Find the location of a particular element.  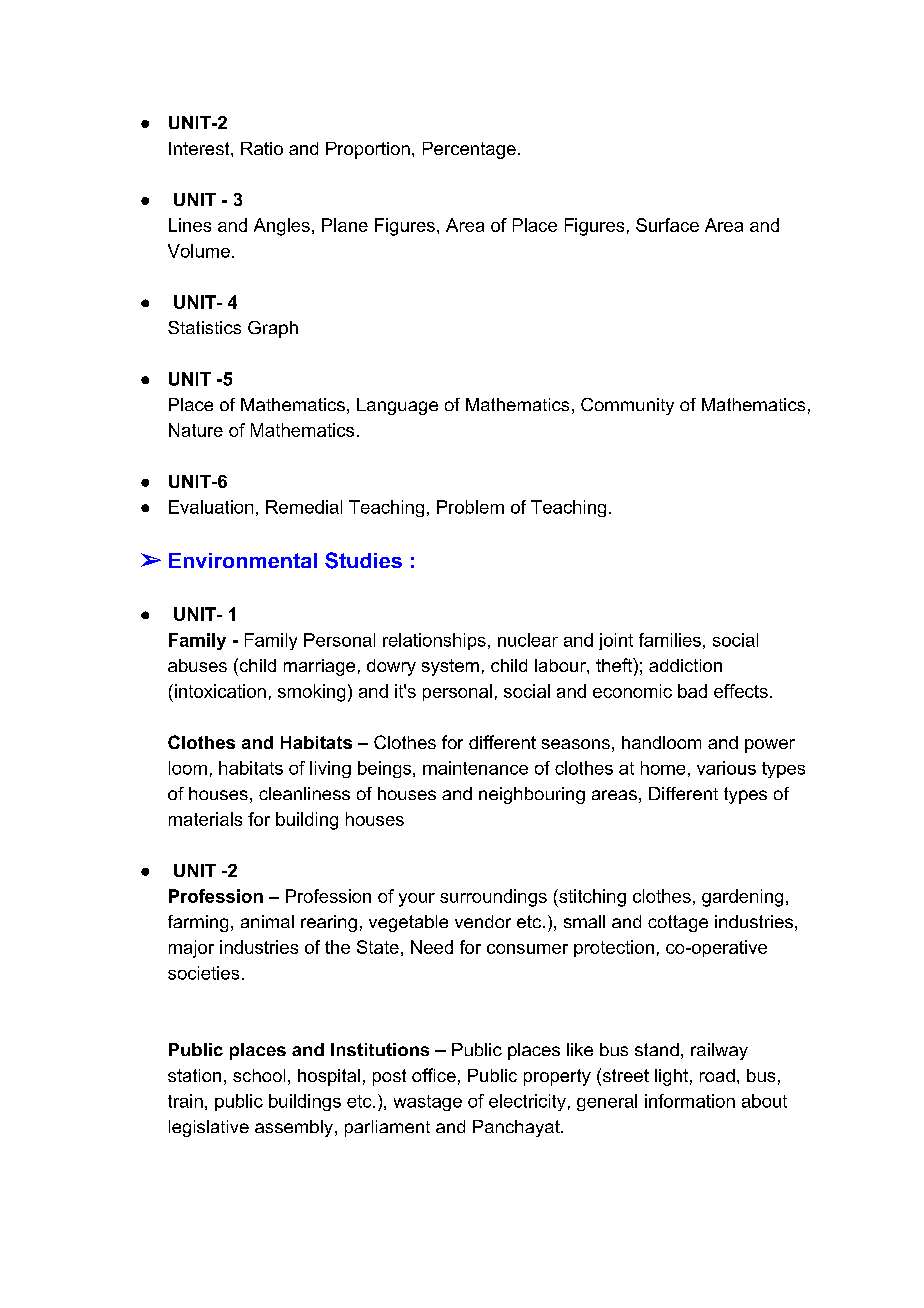

Problem is located at coordinates (470, 507).
